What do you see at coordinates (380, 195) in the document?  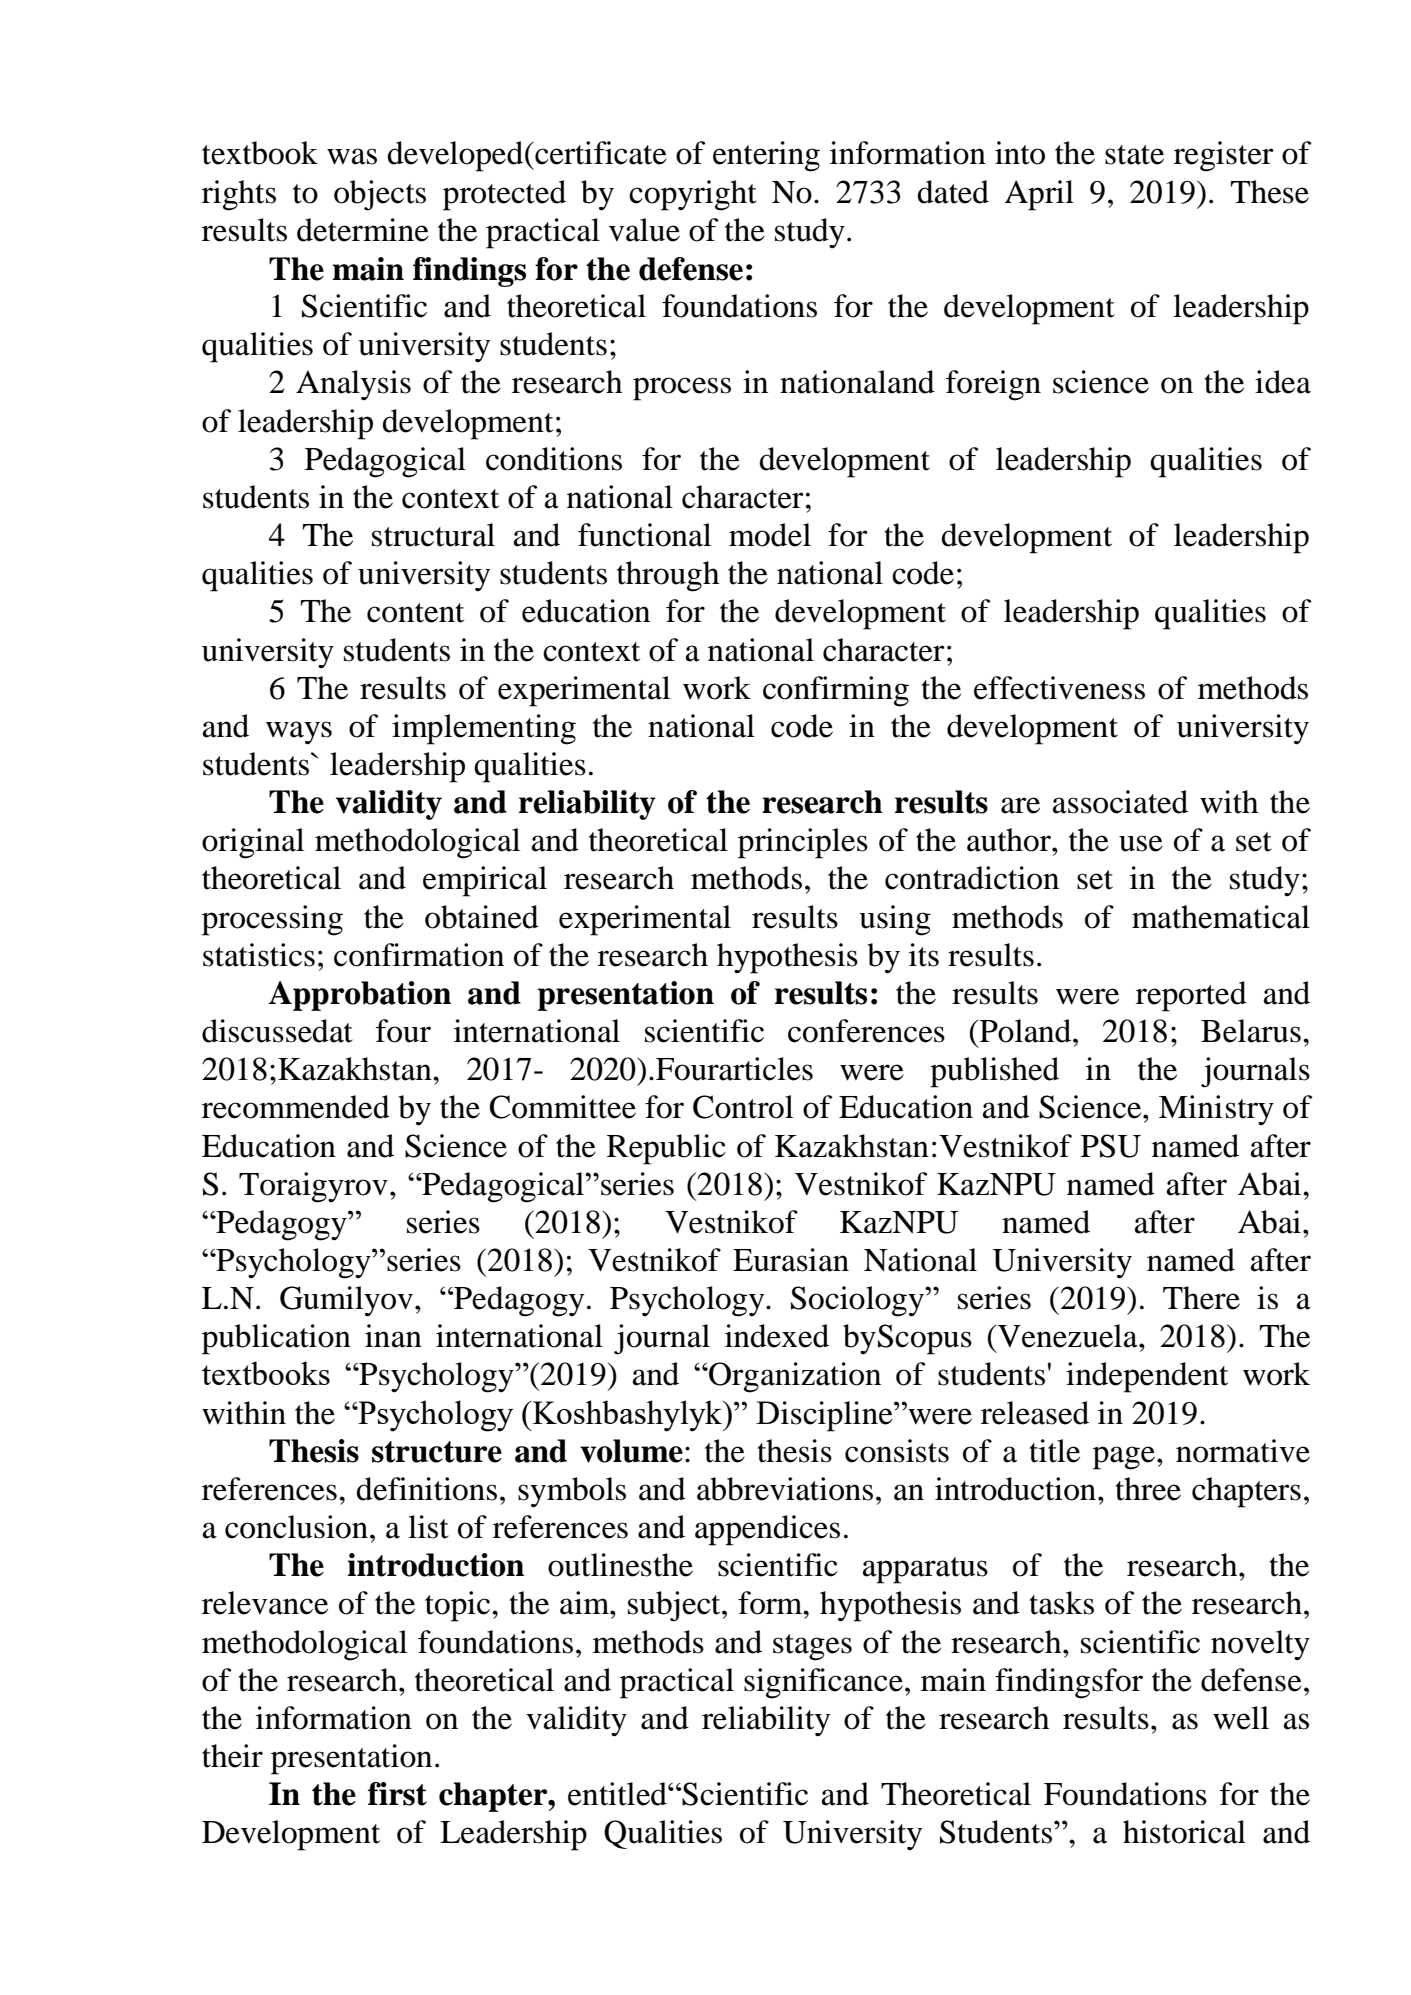 I see `objects` at bounding box center [380, 195].
